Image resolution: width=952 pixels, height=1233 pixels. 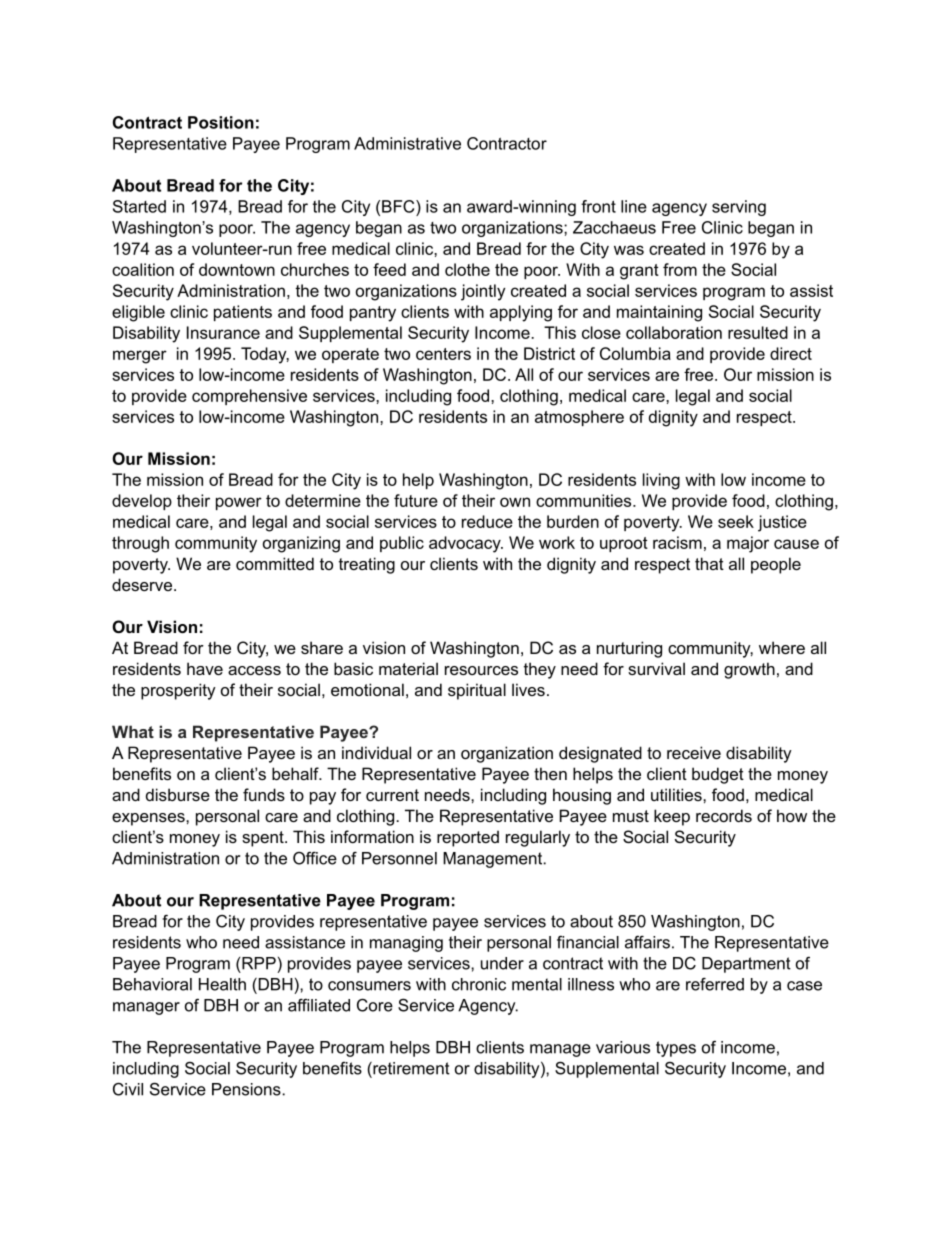 I want to click on Administrative, so click(x=407, y=143).
